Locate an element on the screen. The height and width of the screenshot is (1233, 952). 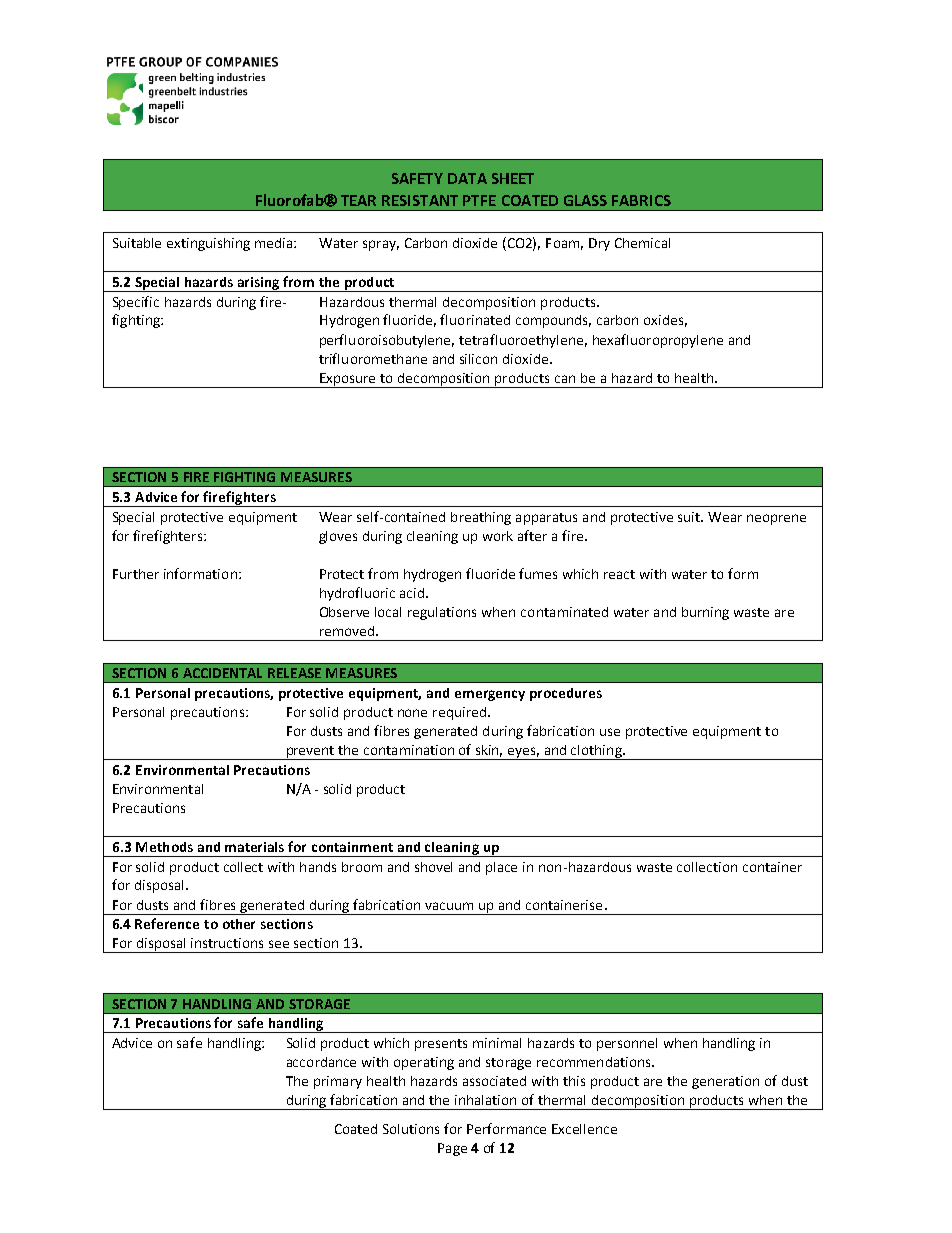
FABRICS is located at coordinates (641, 200).
